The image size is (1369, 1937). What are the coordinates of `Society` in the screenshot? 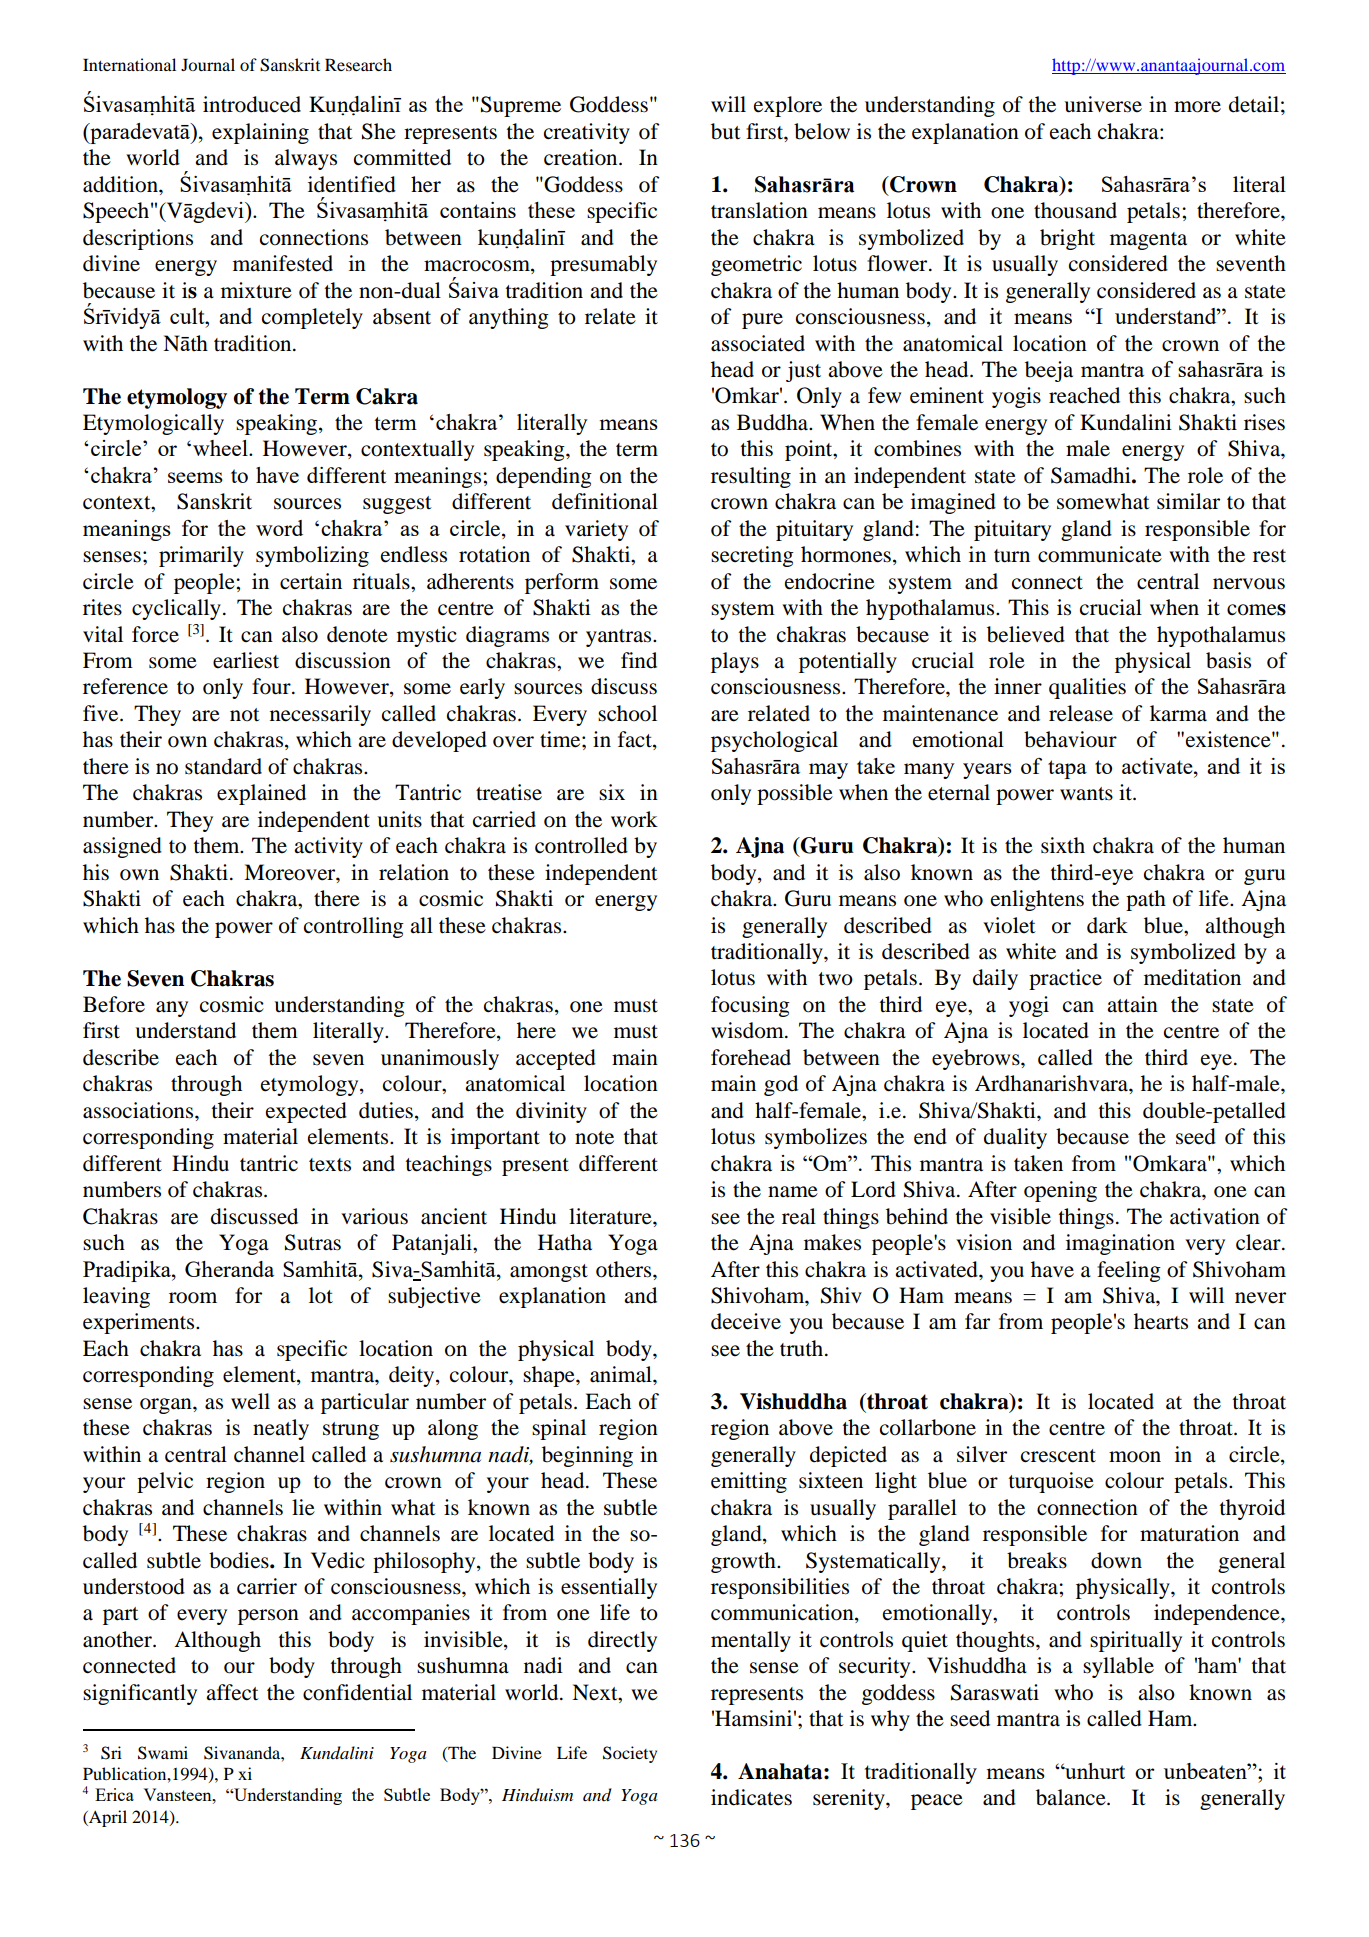 It's located at (630, 1754).
